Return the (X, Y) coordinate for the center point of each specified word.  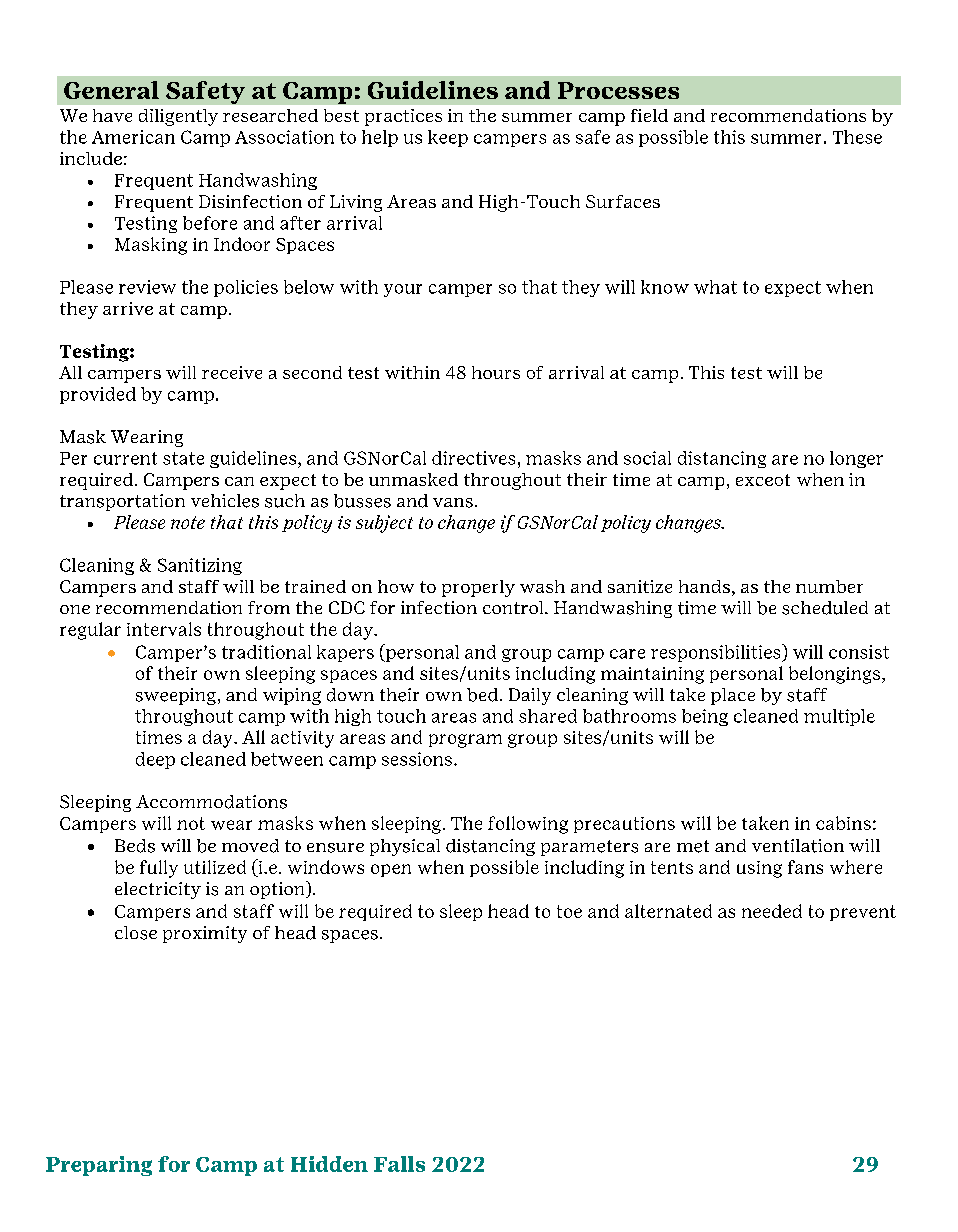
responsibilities (717, 653)
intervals (164, 629)
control (514, 607)
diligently (178, 117)
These (857, 137)
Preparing (99, 1166)
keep (448, 138)
